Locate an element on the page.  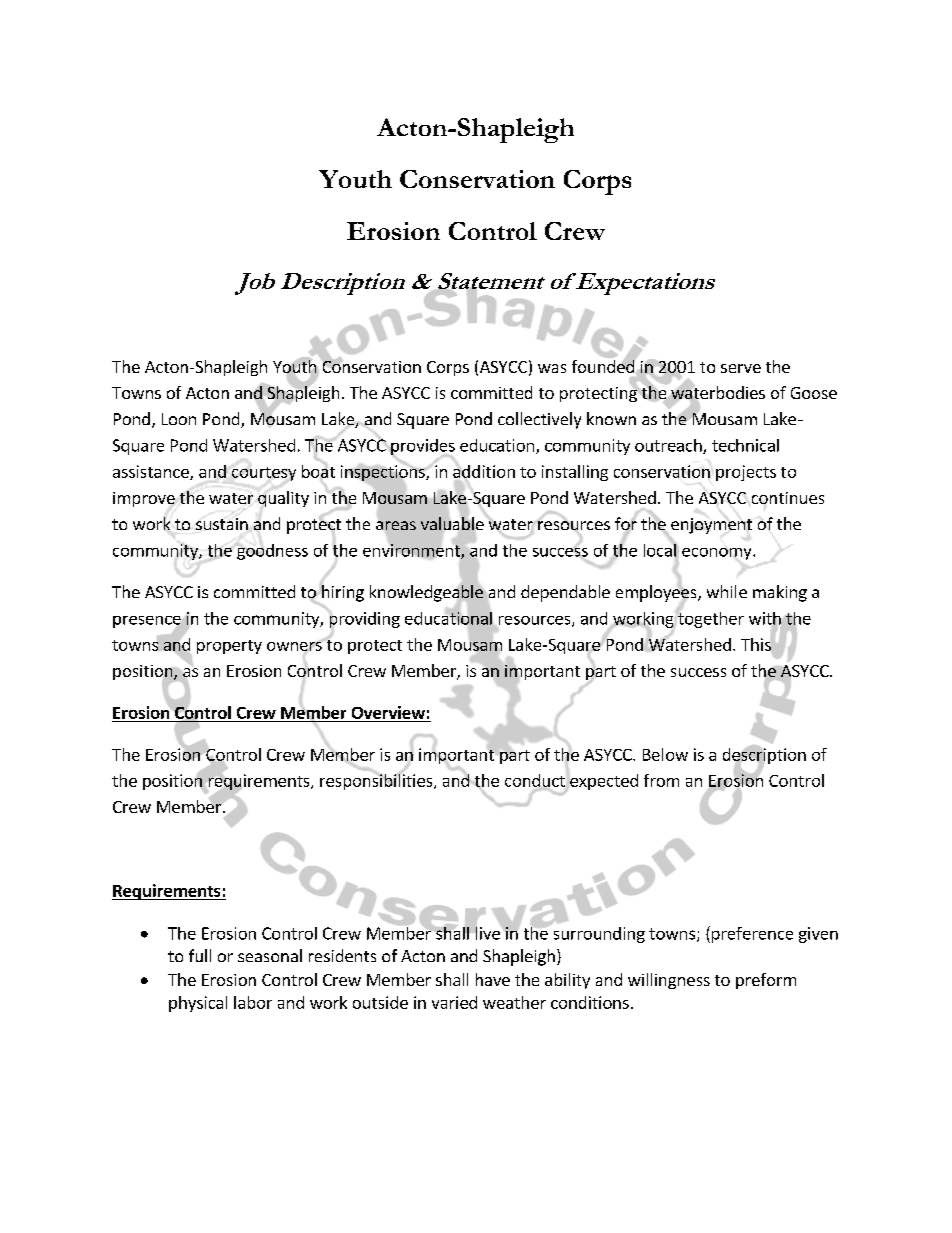
Overview is located at coordinates (388, 712).
